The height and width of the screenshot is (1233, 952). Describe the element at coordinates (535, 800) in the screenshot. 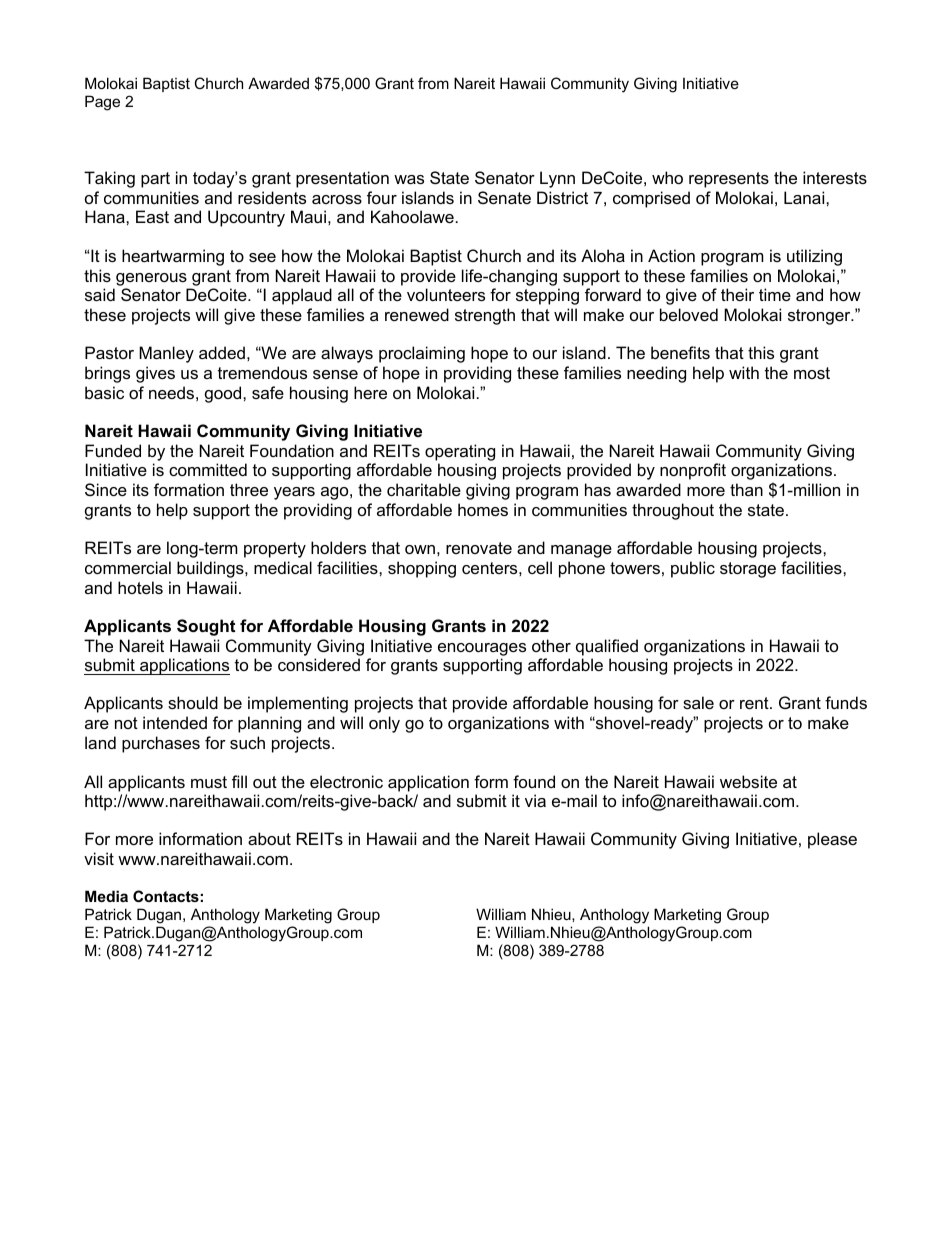

I see `via` at that location.
